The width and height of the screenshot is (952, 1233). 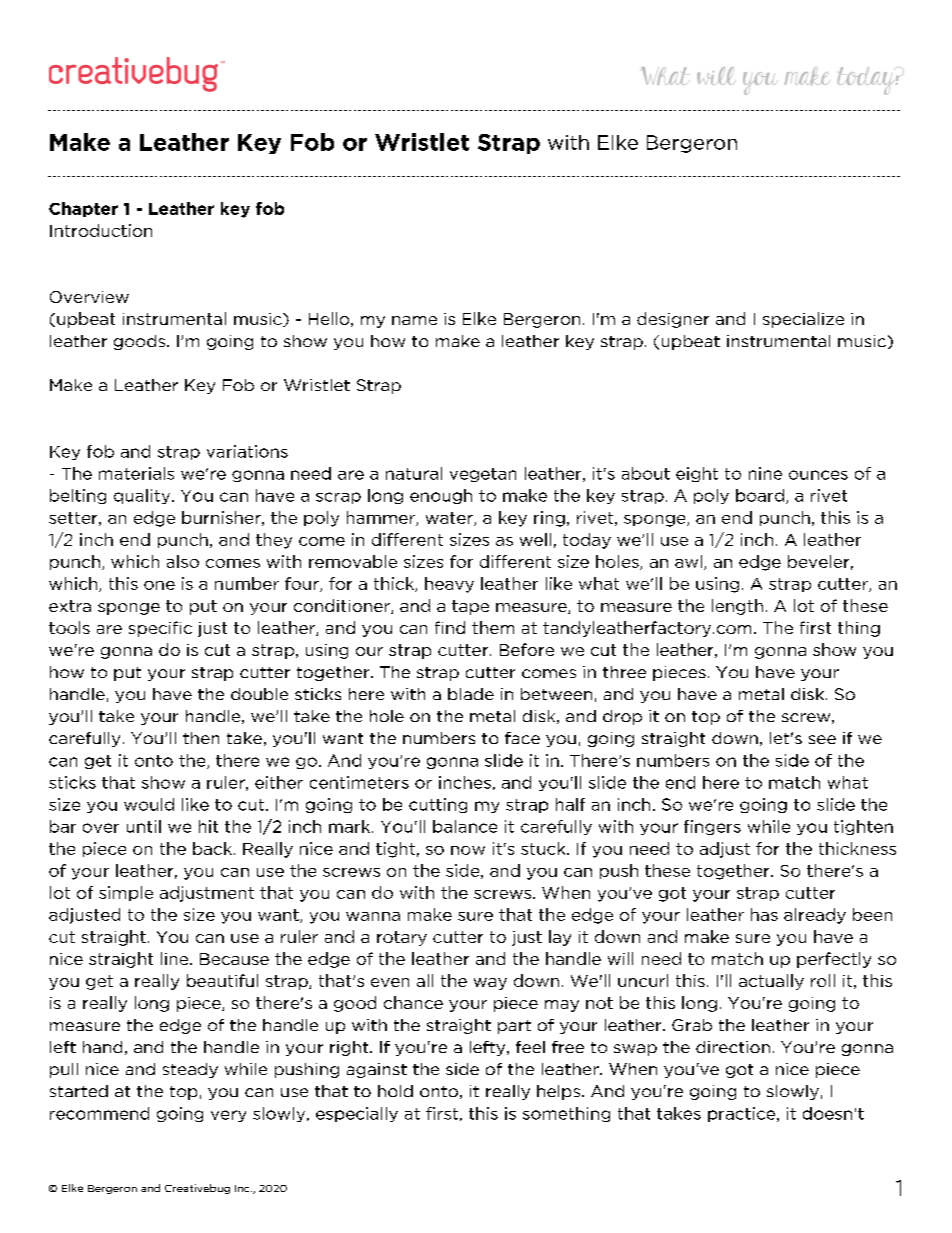 What do you see at coordinates (160, 629) in the screenshot?
I see `specific` at bounding box center [160, 629].
